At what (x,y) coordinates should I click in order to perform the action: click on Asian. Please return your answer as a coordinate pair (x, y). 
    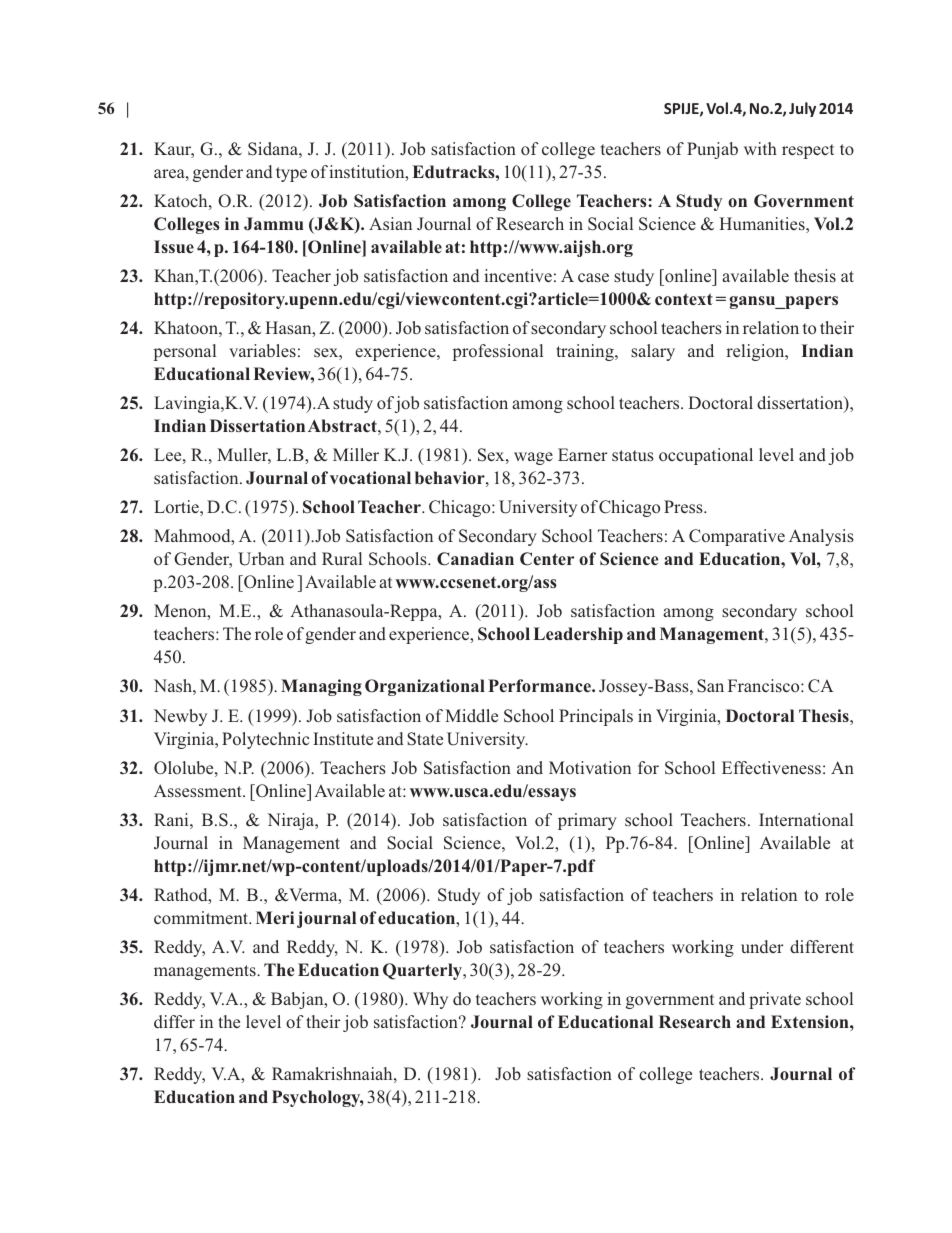
    Looking at the image, I should click on (390, 223).
